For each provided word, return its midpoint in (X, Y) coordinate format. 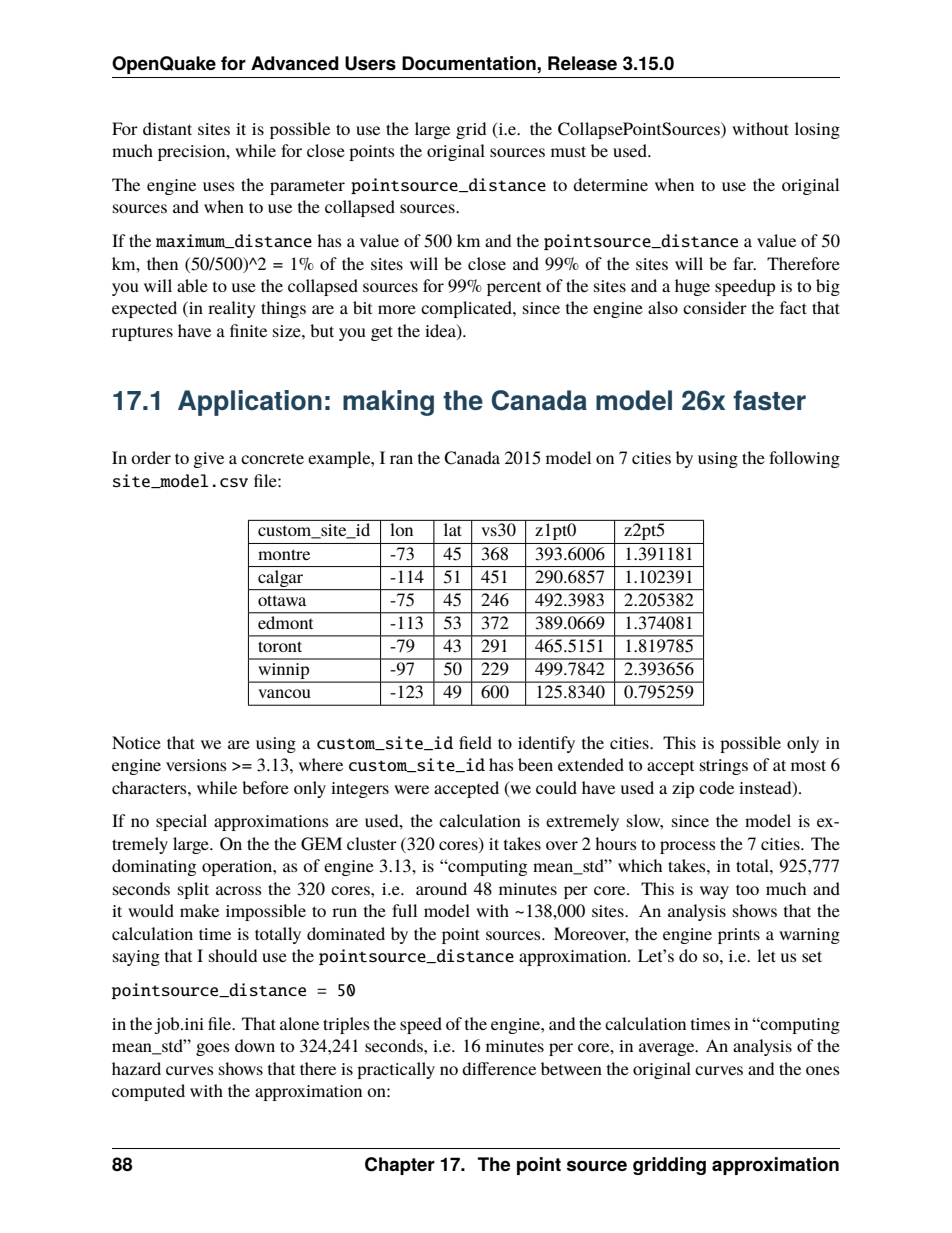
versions (196, 765)
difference (499, 1068)
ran (401, 459)
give (208, 460)
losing (817, 130)
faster (769, 400)
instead (766, 788)
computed (148, 1092)
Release (582, 63)
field (475, 742)
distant (167, 128)
